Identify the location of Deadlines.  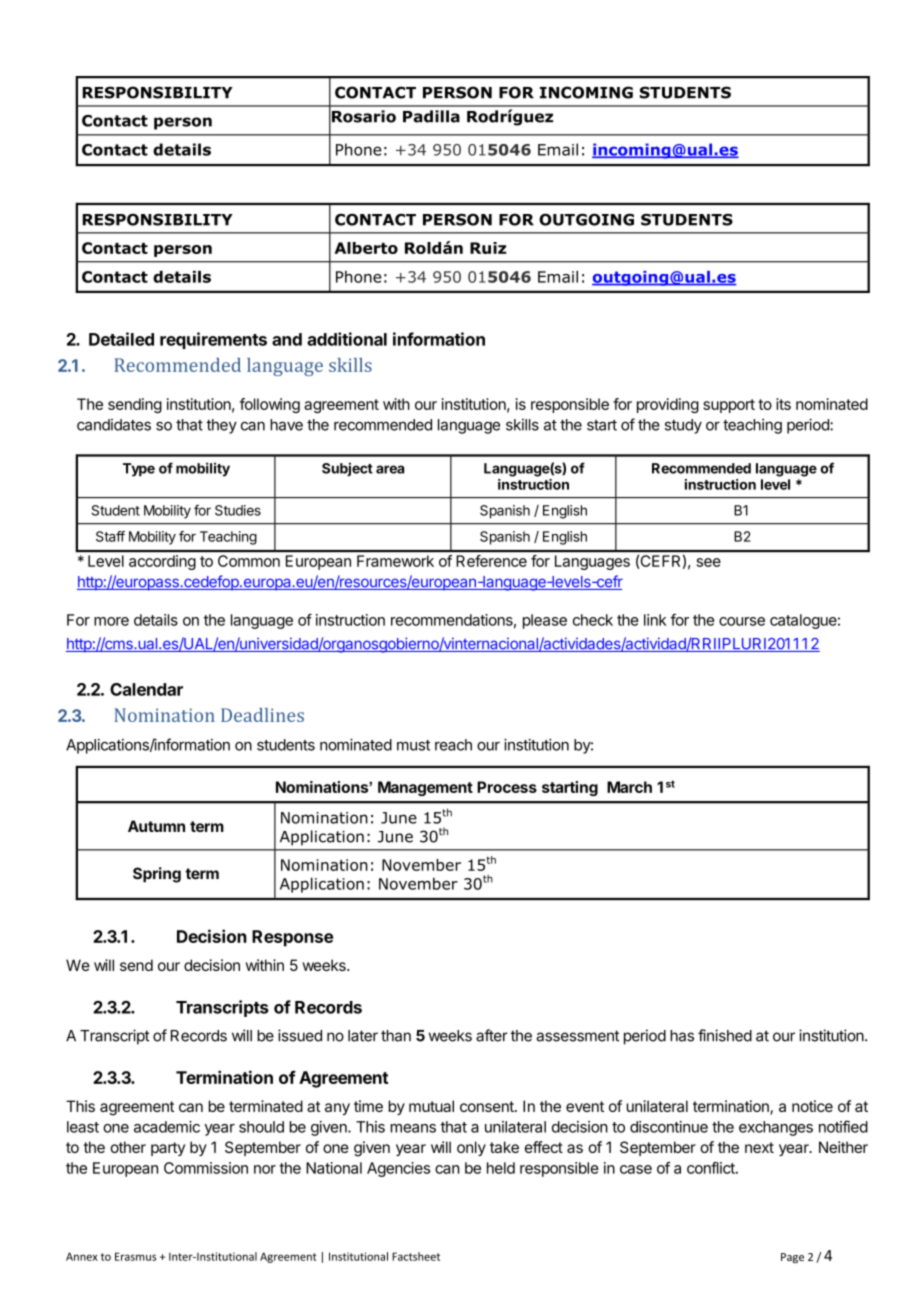
(262, 715).
